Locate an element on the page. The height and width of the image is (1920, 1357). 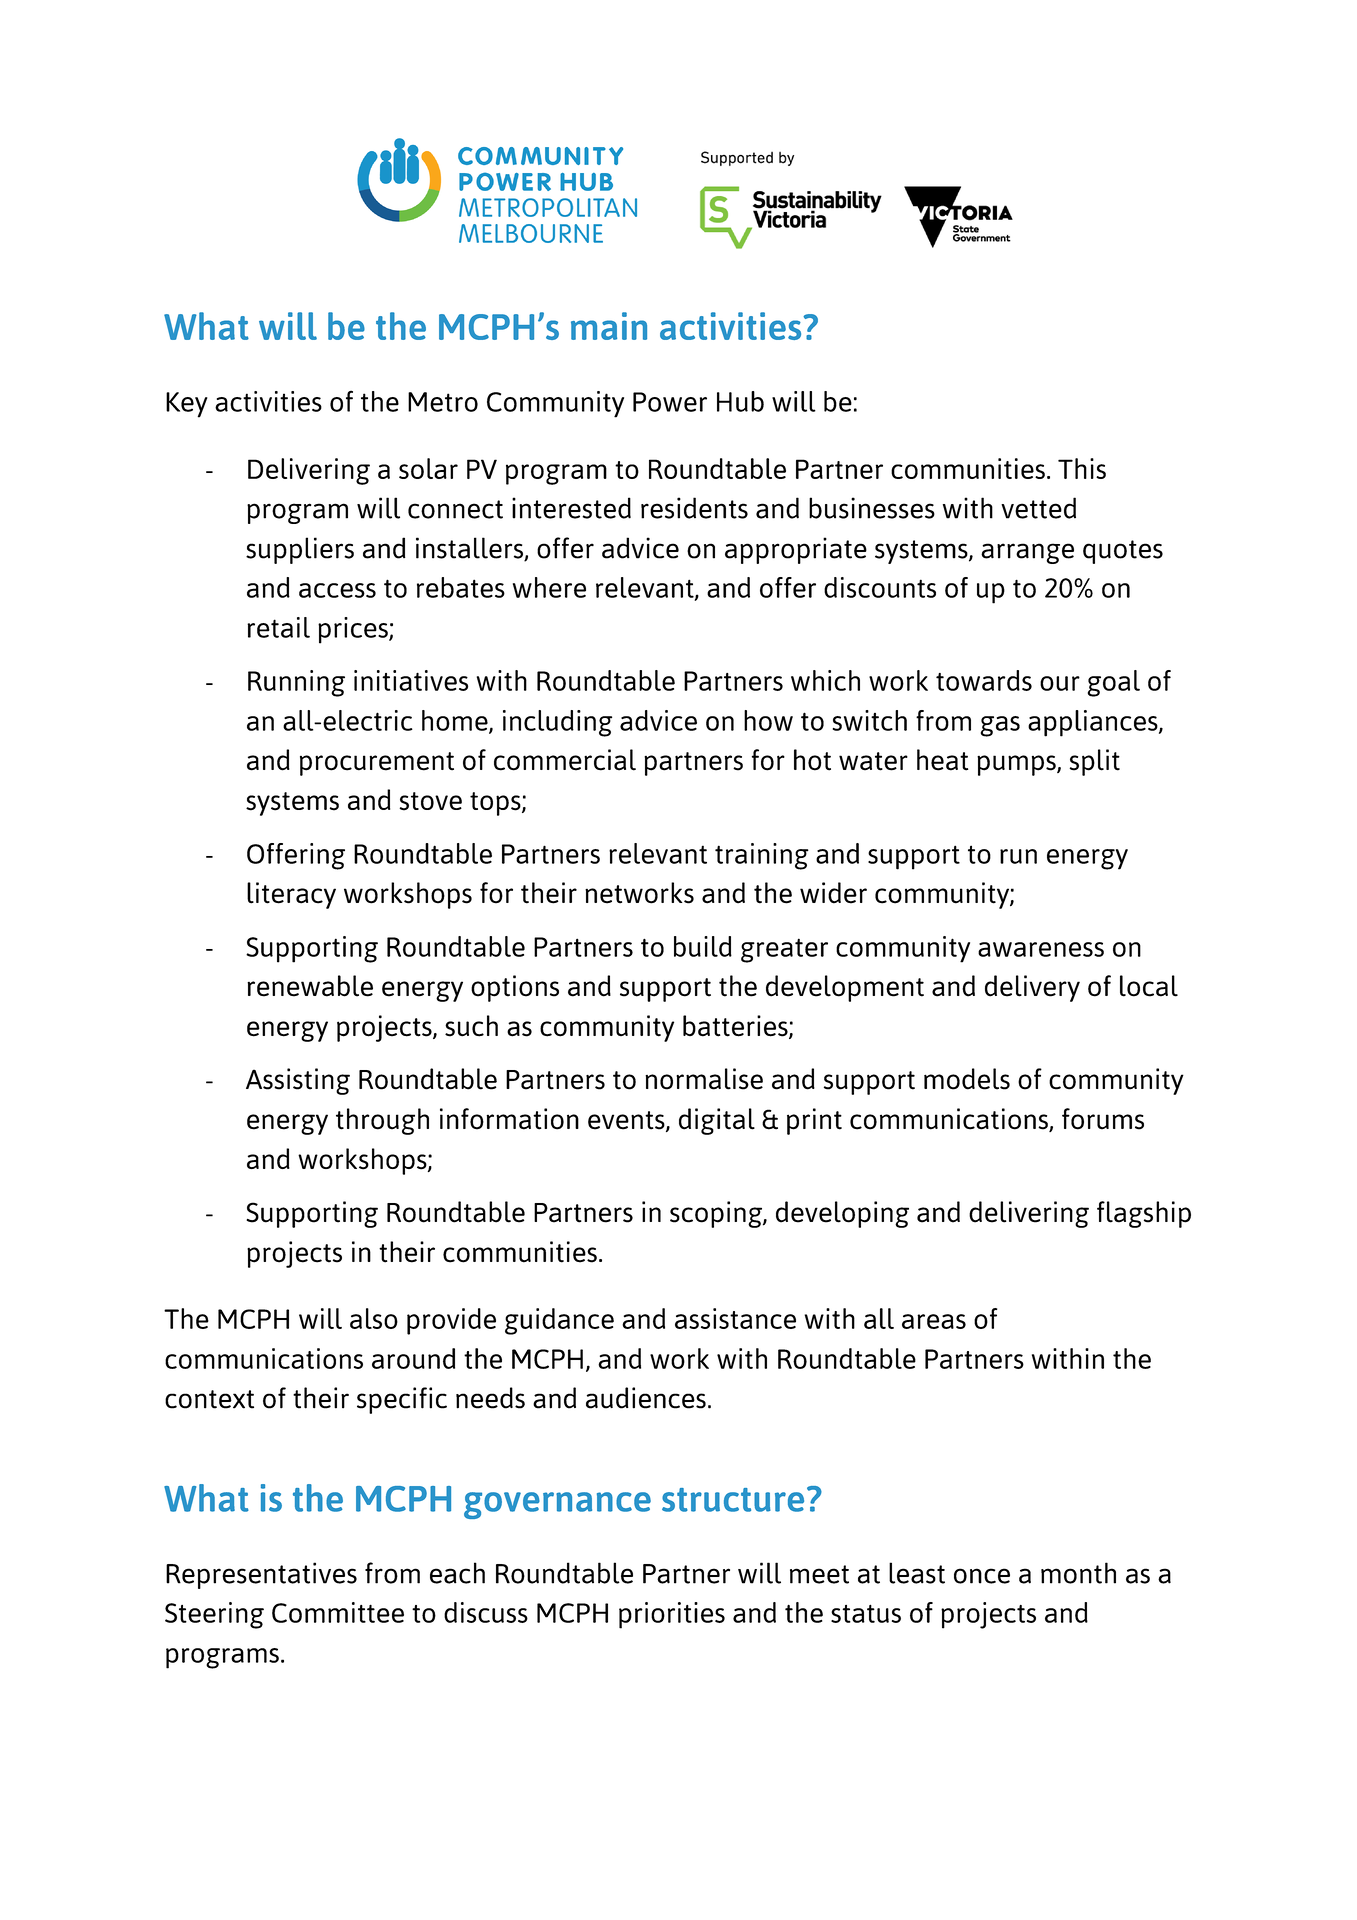
areas is located at coordinates (934, 1321).
